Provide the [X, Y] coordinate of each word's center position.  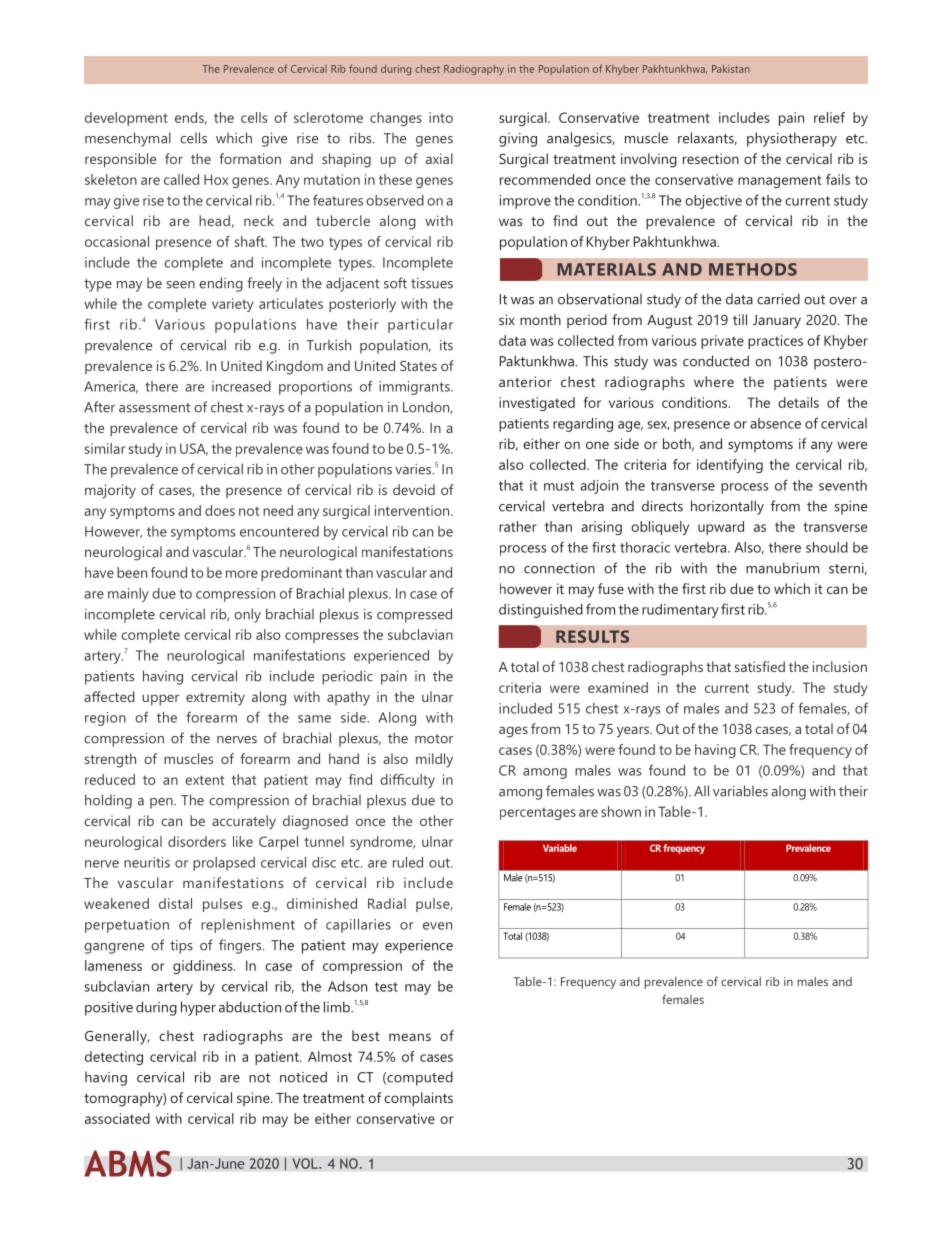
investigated [537, 404]
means [410, 1037]
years [634, 732]
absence [775, 423]
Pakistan [731, 69]
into [441, 117]
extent [204, 780]
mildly [434, 760]
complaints [418, 1099]
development [126, 119]
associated [117, 1118]
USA [194, 449]
